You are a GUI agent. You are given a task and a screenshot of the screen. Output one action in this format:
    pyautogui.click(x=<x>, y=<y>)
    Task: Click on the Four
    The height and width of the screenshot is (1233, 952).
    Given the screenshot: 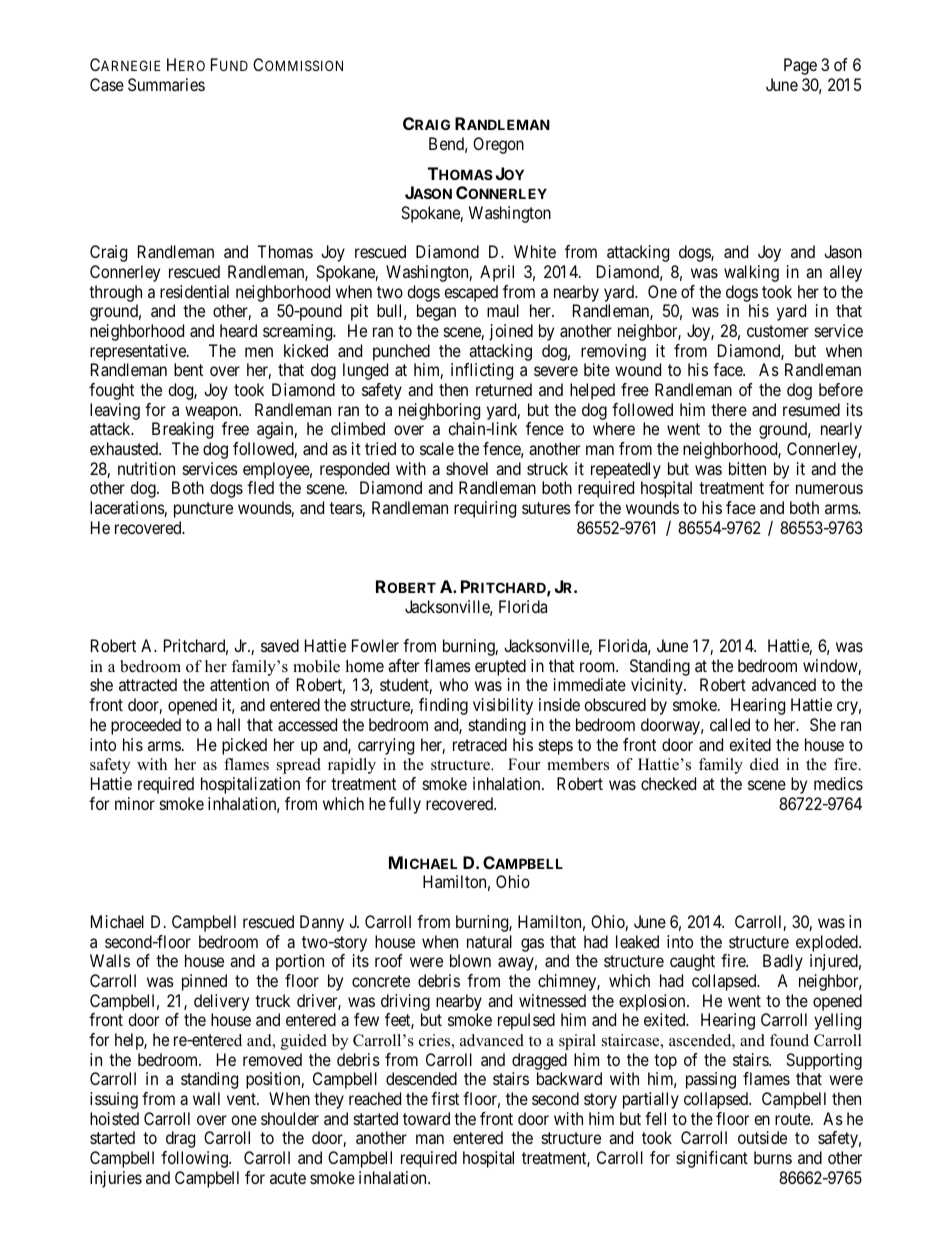 What is the action you would take?
    pyautogui.click(x=524, y=764)
